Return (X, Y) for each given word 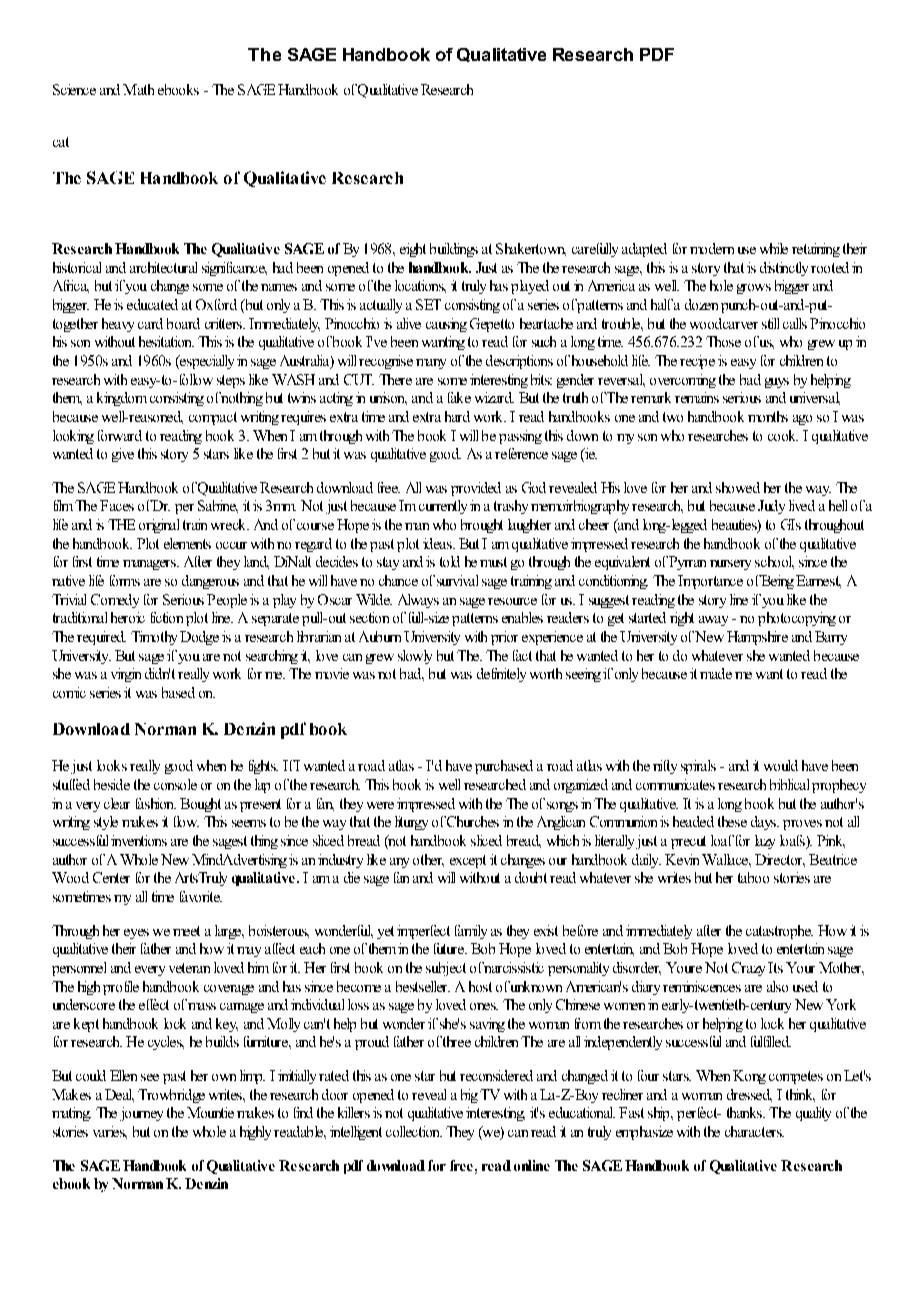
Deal (119, 1095)
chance (398, 580)
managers (150, 565)
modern (712, 248)
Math (138, 89)
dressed (749, 1095)
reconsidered (496, 1075)
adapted (644, 250)
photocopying (797, 619)
